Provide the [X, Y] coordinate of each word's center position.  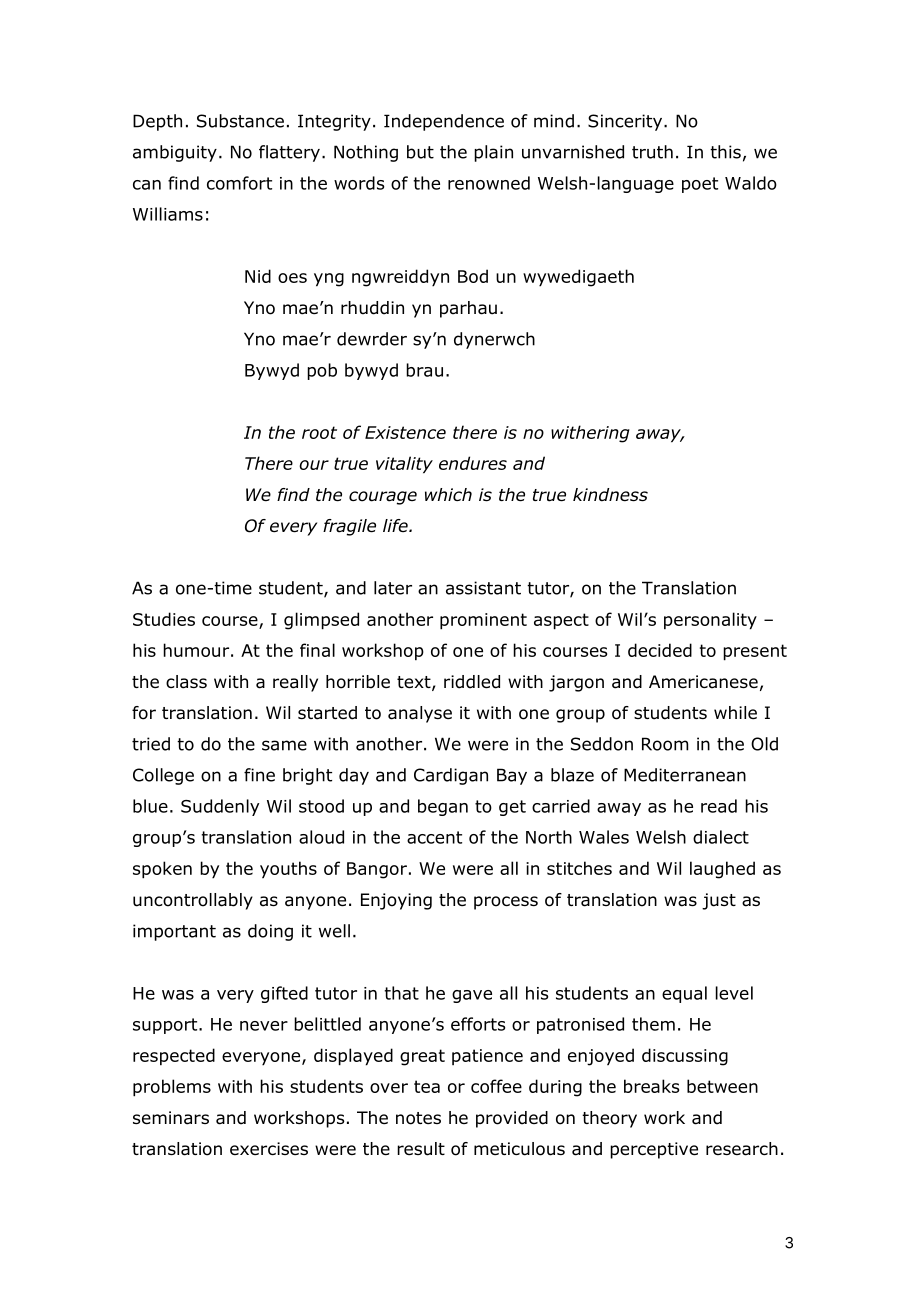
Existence [405, 432]
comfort [239, 183]
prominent [483, 621]
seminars [171, 1118]
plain [493, 153]
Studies [164, 619]
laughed [722, 870]
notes [418, 1118]
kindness [610, 495]
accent [434, 837]
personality [710, 621]
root [319, 432]
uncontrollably [193, 901]
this [725, 152]
